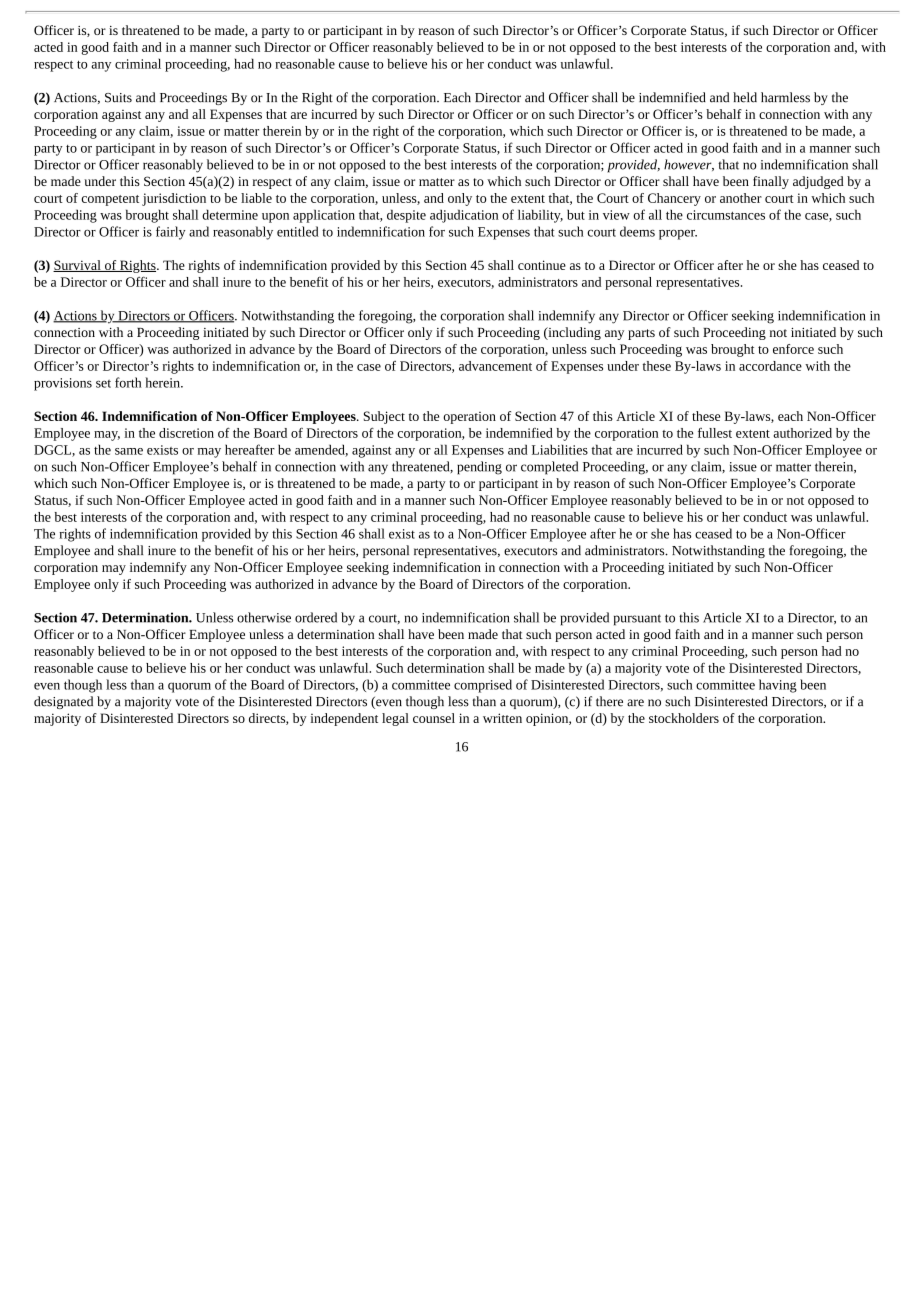 This screenshot has height=1308, width=924. I want to click on held, so click(745, 97).
